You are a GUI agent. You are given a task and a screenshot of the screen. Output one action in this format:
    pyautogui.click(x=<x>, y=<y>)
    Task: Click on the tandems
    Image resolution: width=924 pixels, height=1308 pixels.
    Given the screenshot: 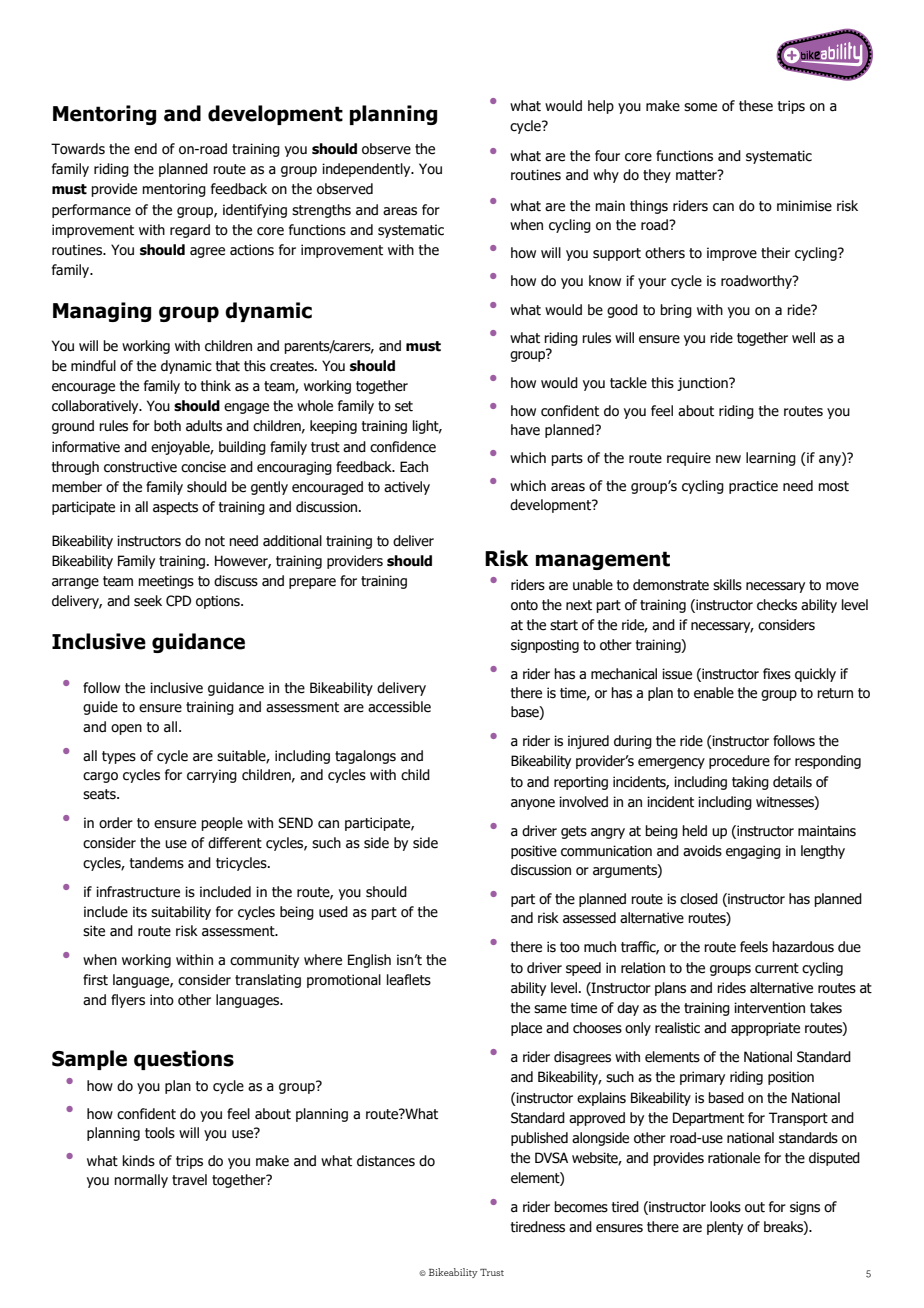 What is the action you would take?
    pyautogui.click(x=157, y=863)
